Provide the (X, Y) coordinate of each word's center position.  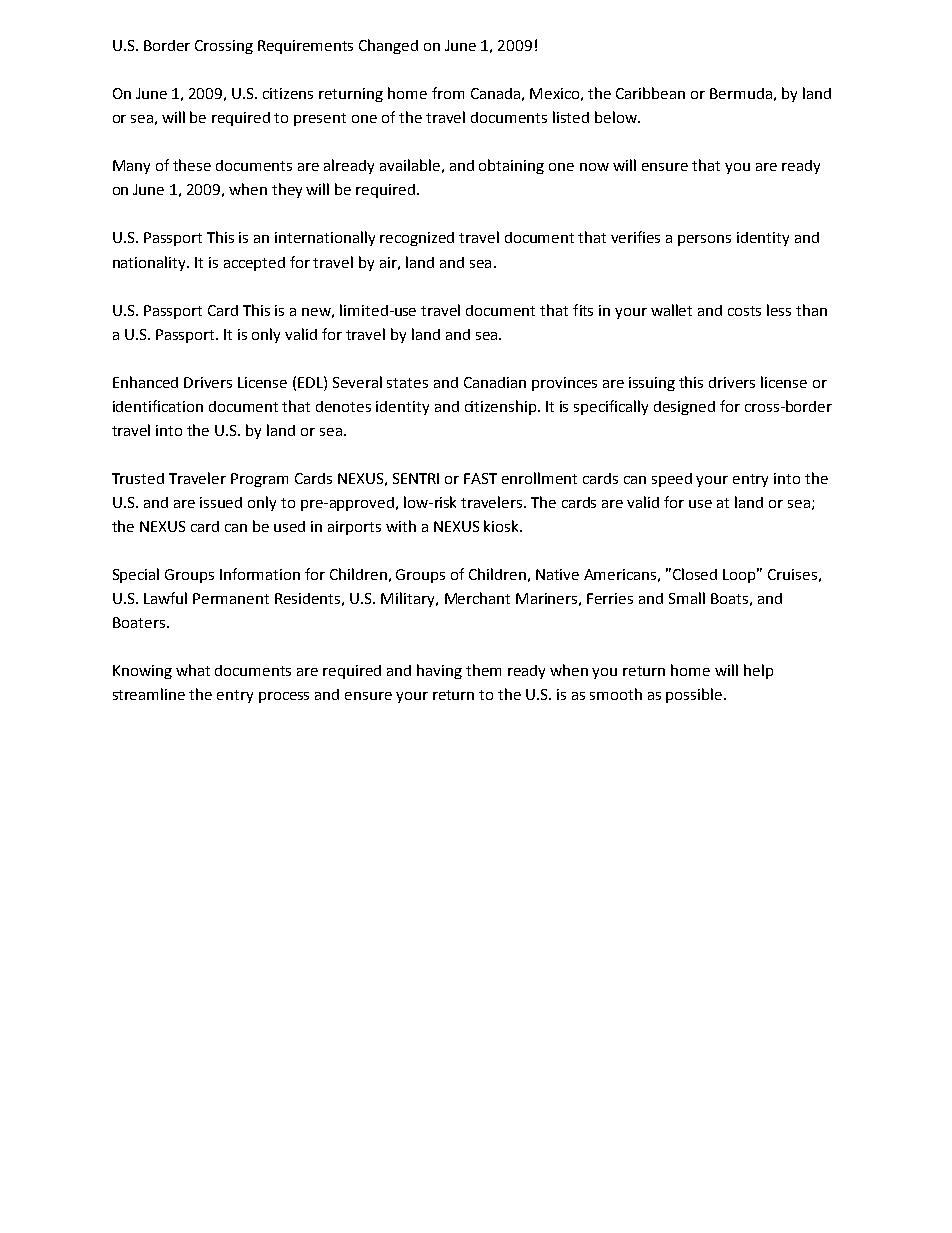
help (758, 671)
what (193, 670)
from (448, 93)
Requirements (305, 47)
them (483, 670)
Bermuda (741, 93)
